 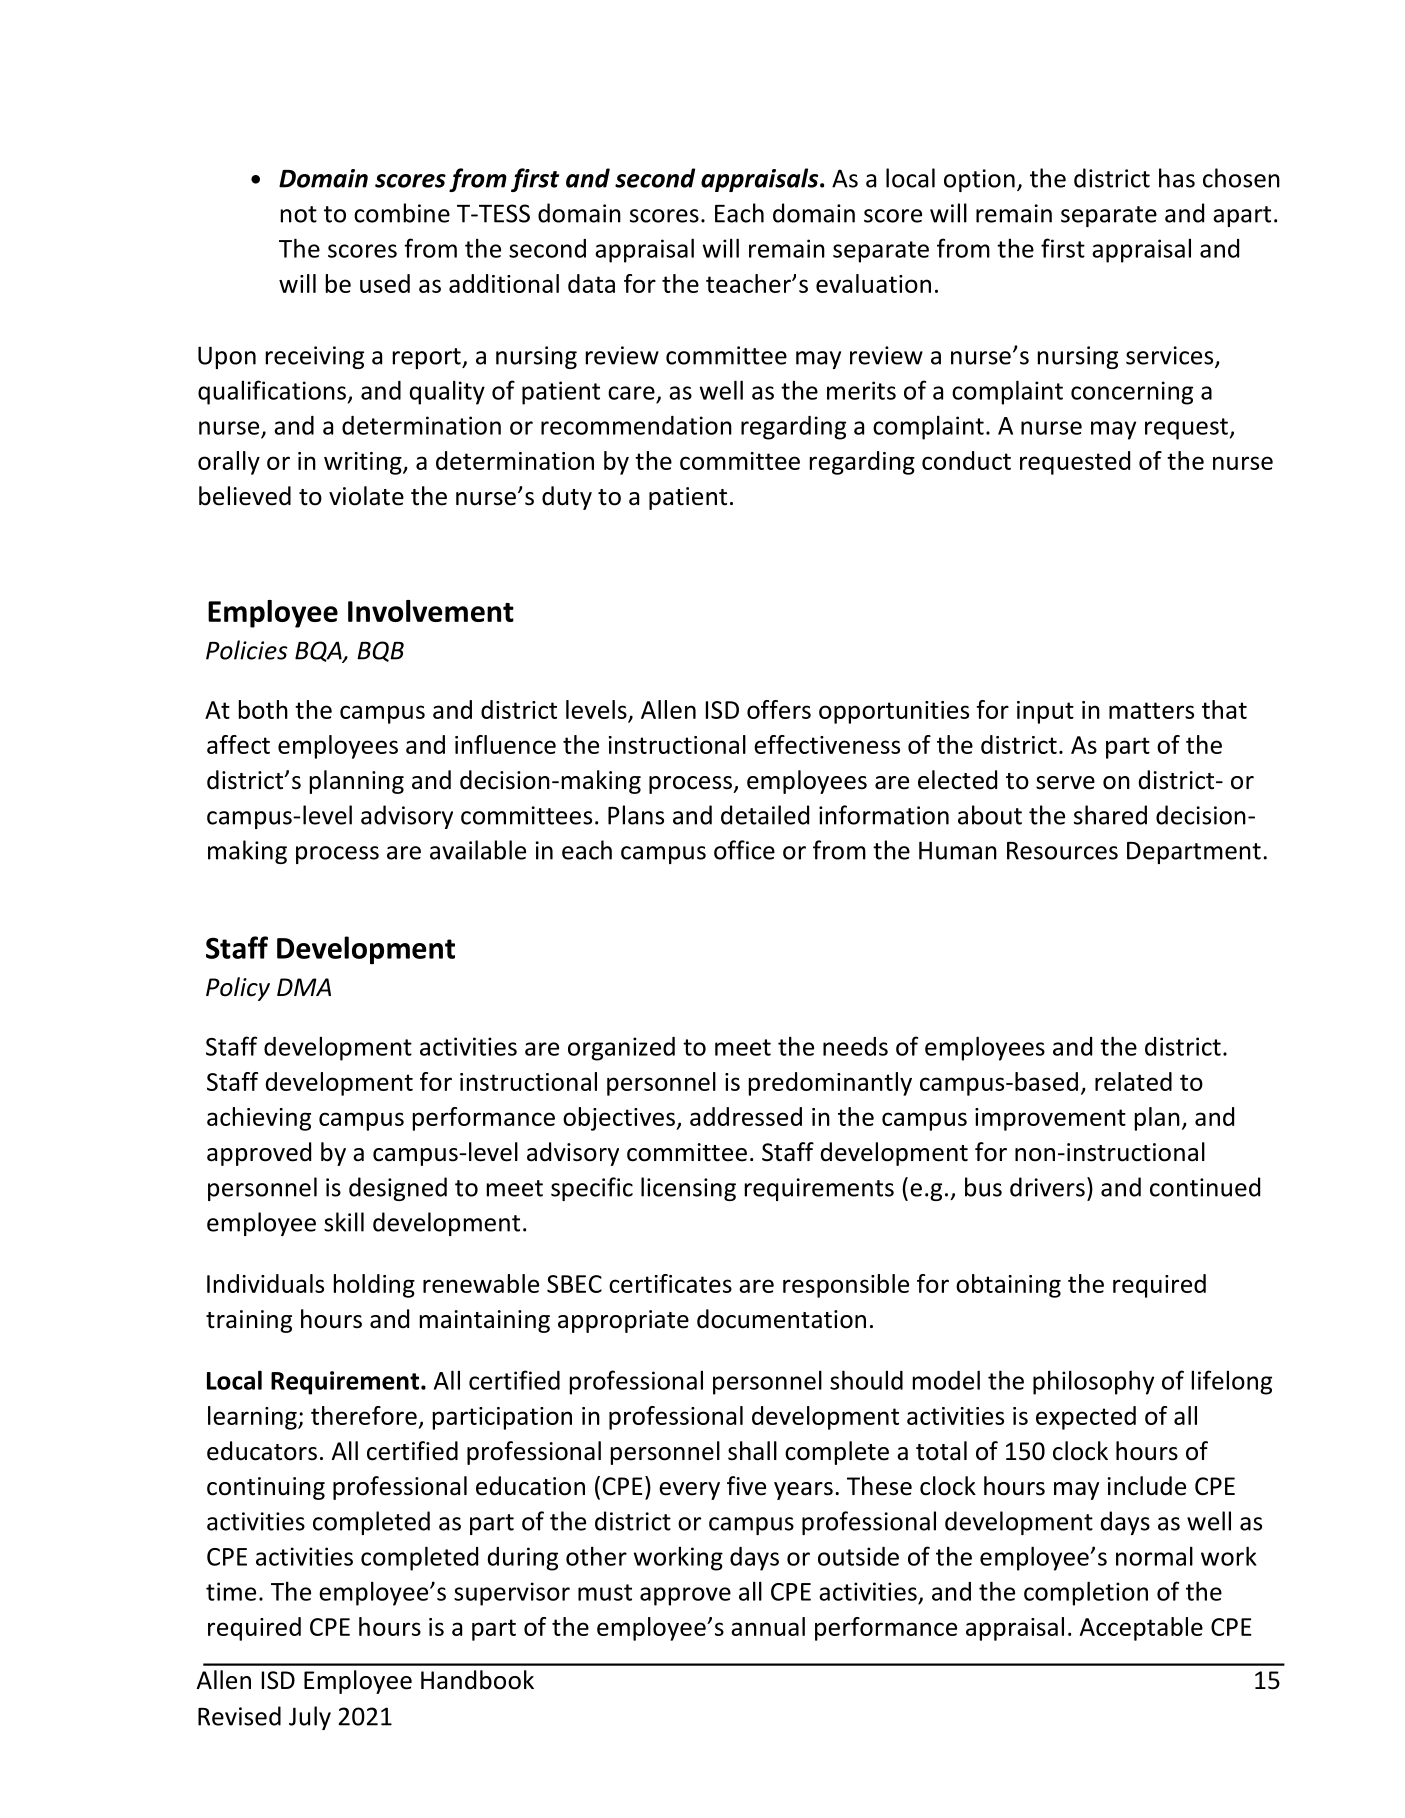 What do you see at coordinates (299, 214) in the screenshot?
I see `not` at bounding box center [299, 214].
